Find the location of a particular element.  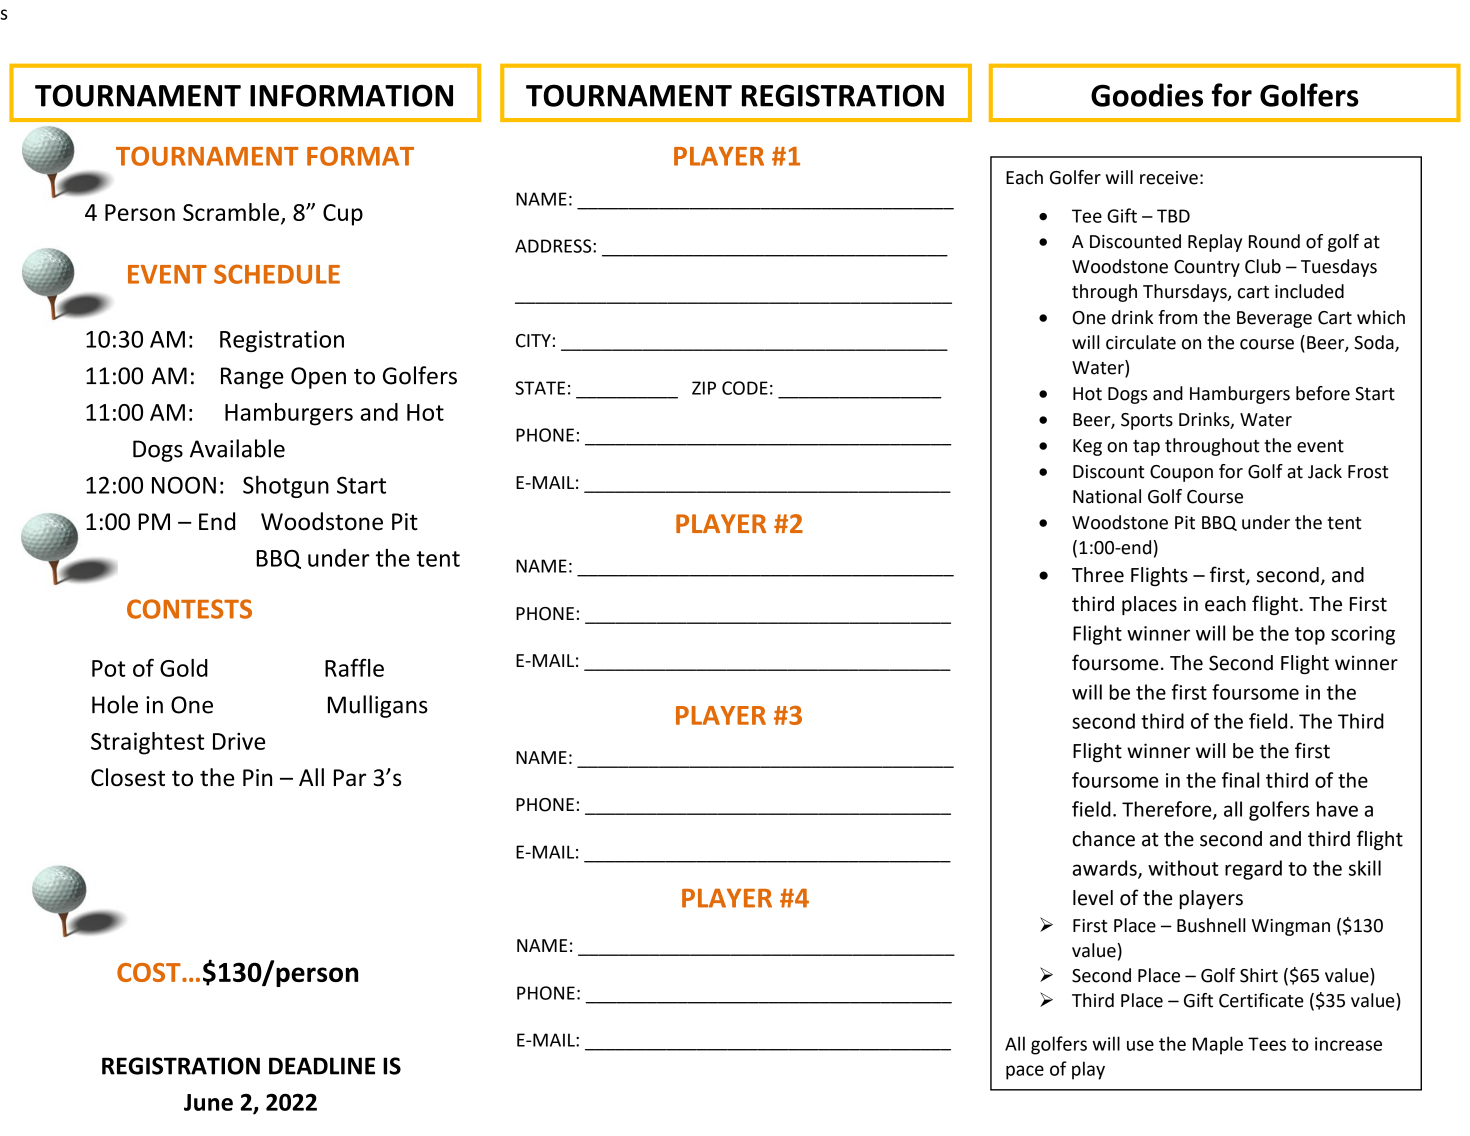

DEADLINE is located at coordinates (322, 1066).
